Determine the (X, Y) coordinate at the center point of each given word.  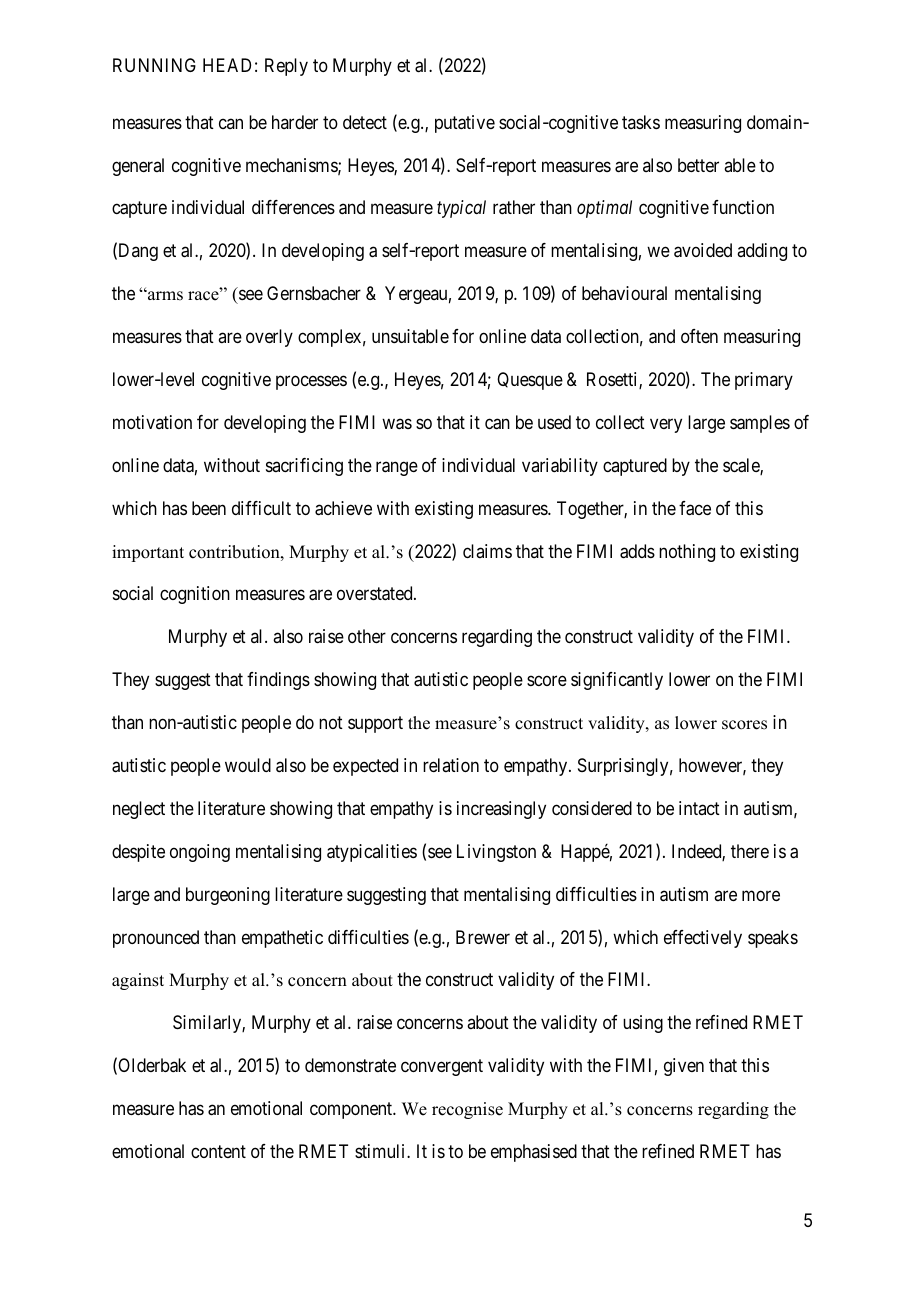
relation (451, 765)
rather (514, 207)
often (699, 336)
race (204, 296)
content (218, 1151)
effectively (703, 939)
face (695, 508)
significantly (617, 681)
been (209, 508)
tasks (641, 122)
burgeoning (228, 896)
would (248, 765)
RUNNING (154, 65)
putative (465, 124)
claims (487, 551)
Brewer (483, 937)
